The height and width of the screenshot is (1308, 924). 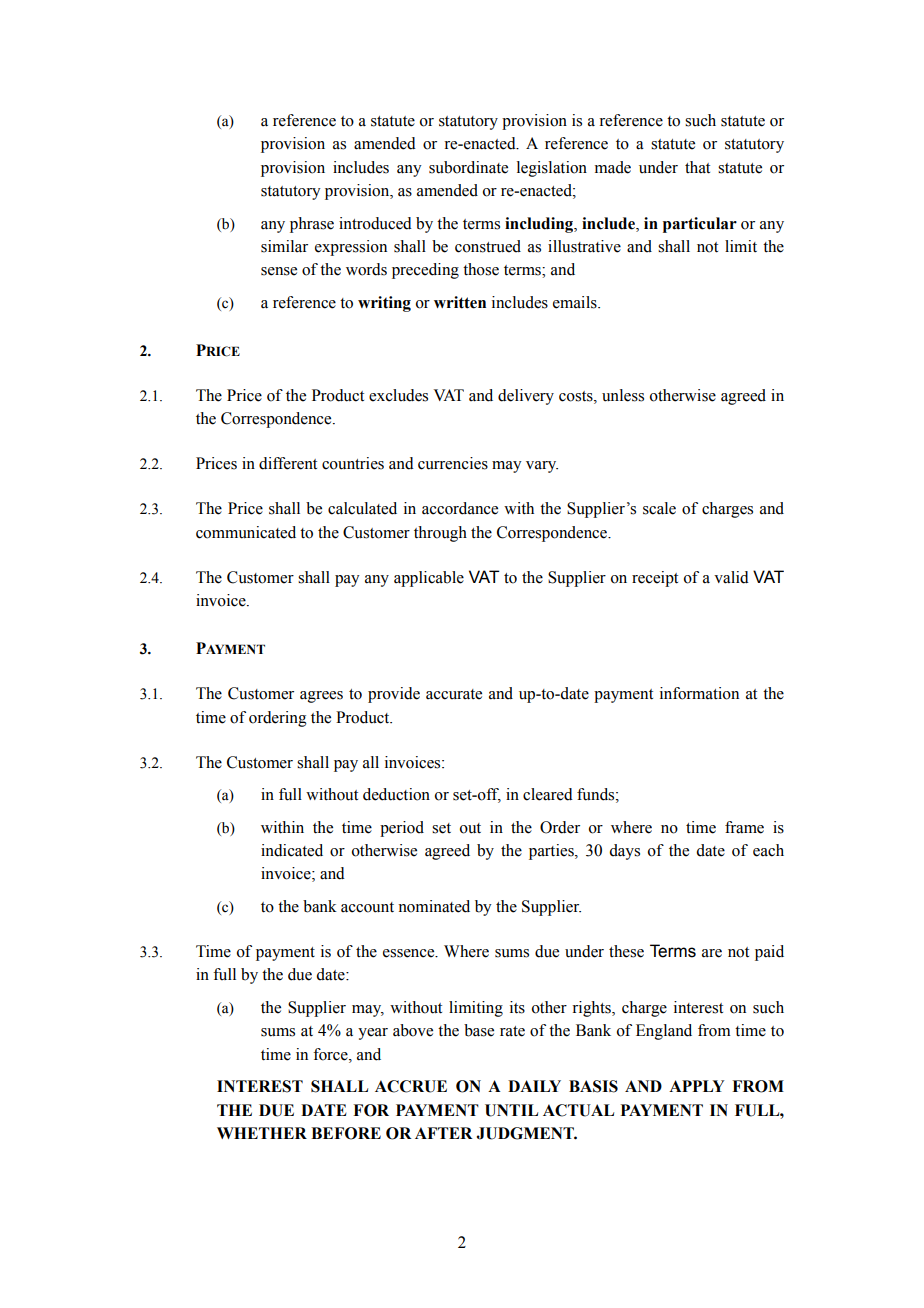 What do you see at coordinates (511, 1110) in the screenshot?
I see `UNTIL` at bounding box center [511, 1110].
